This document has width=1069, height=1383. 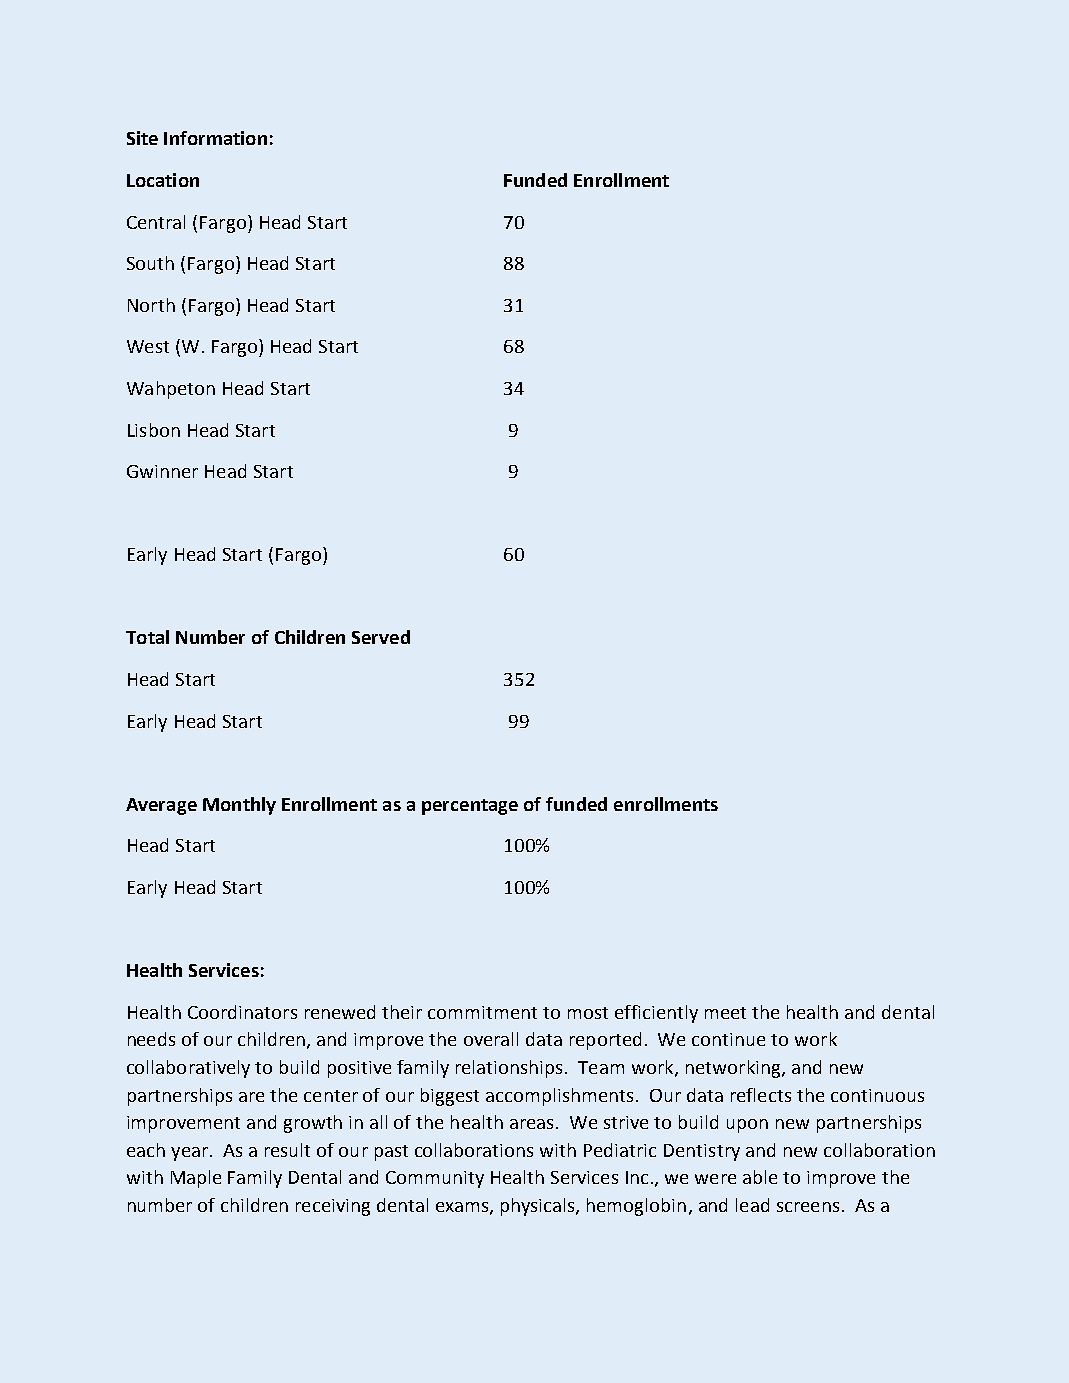 I want to click on commitment, so click(x=482, y=1012).
